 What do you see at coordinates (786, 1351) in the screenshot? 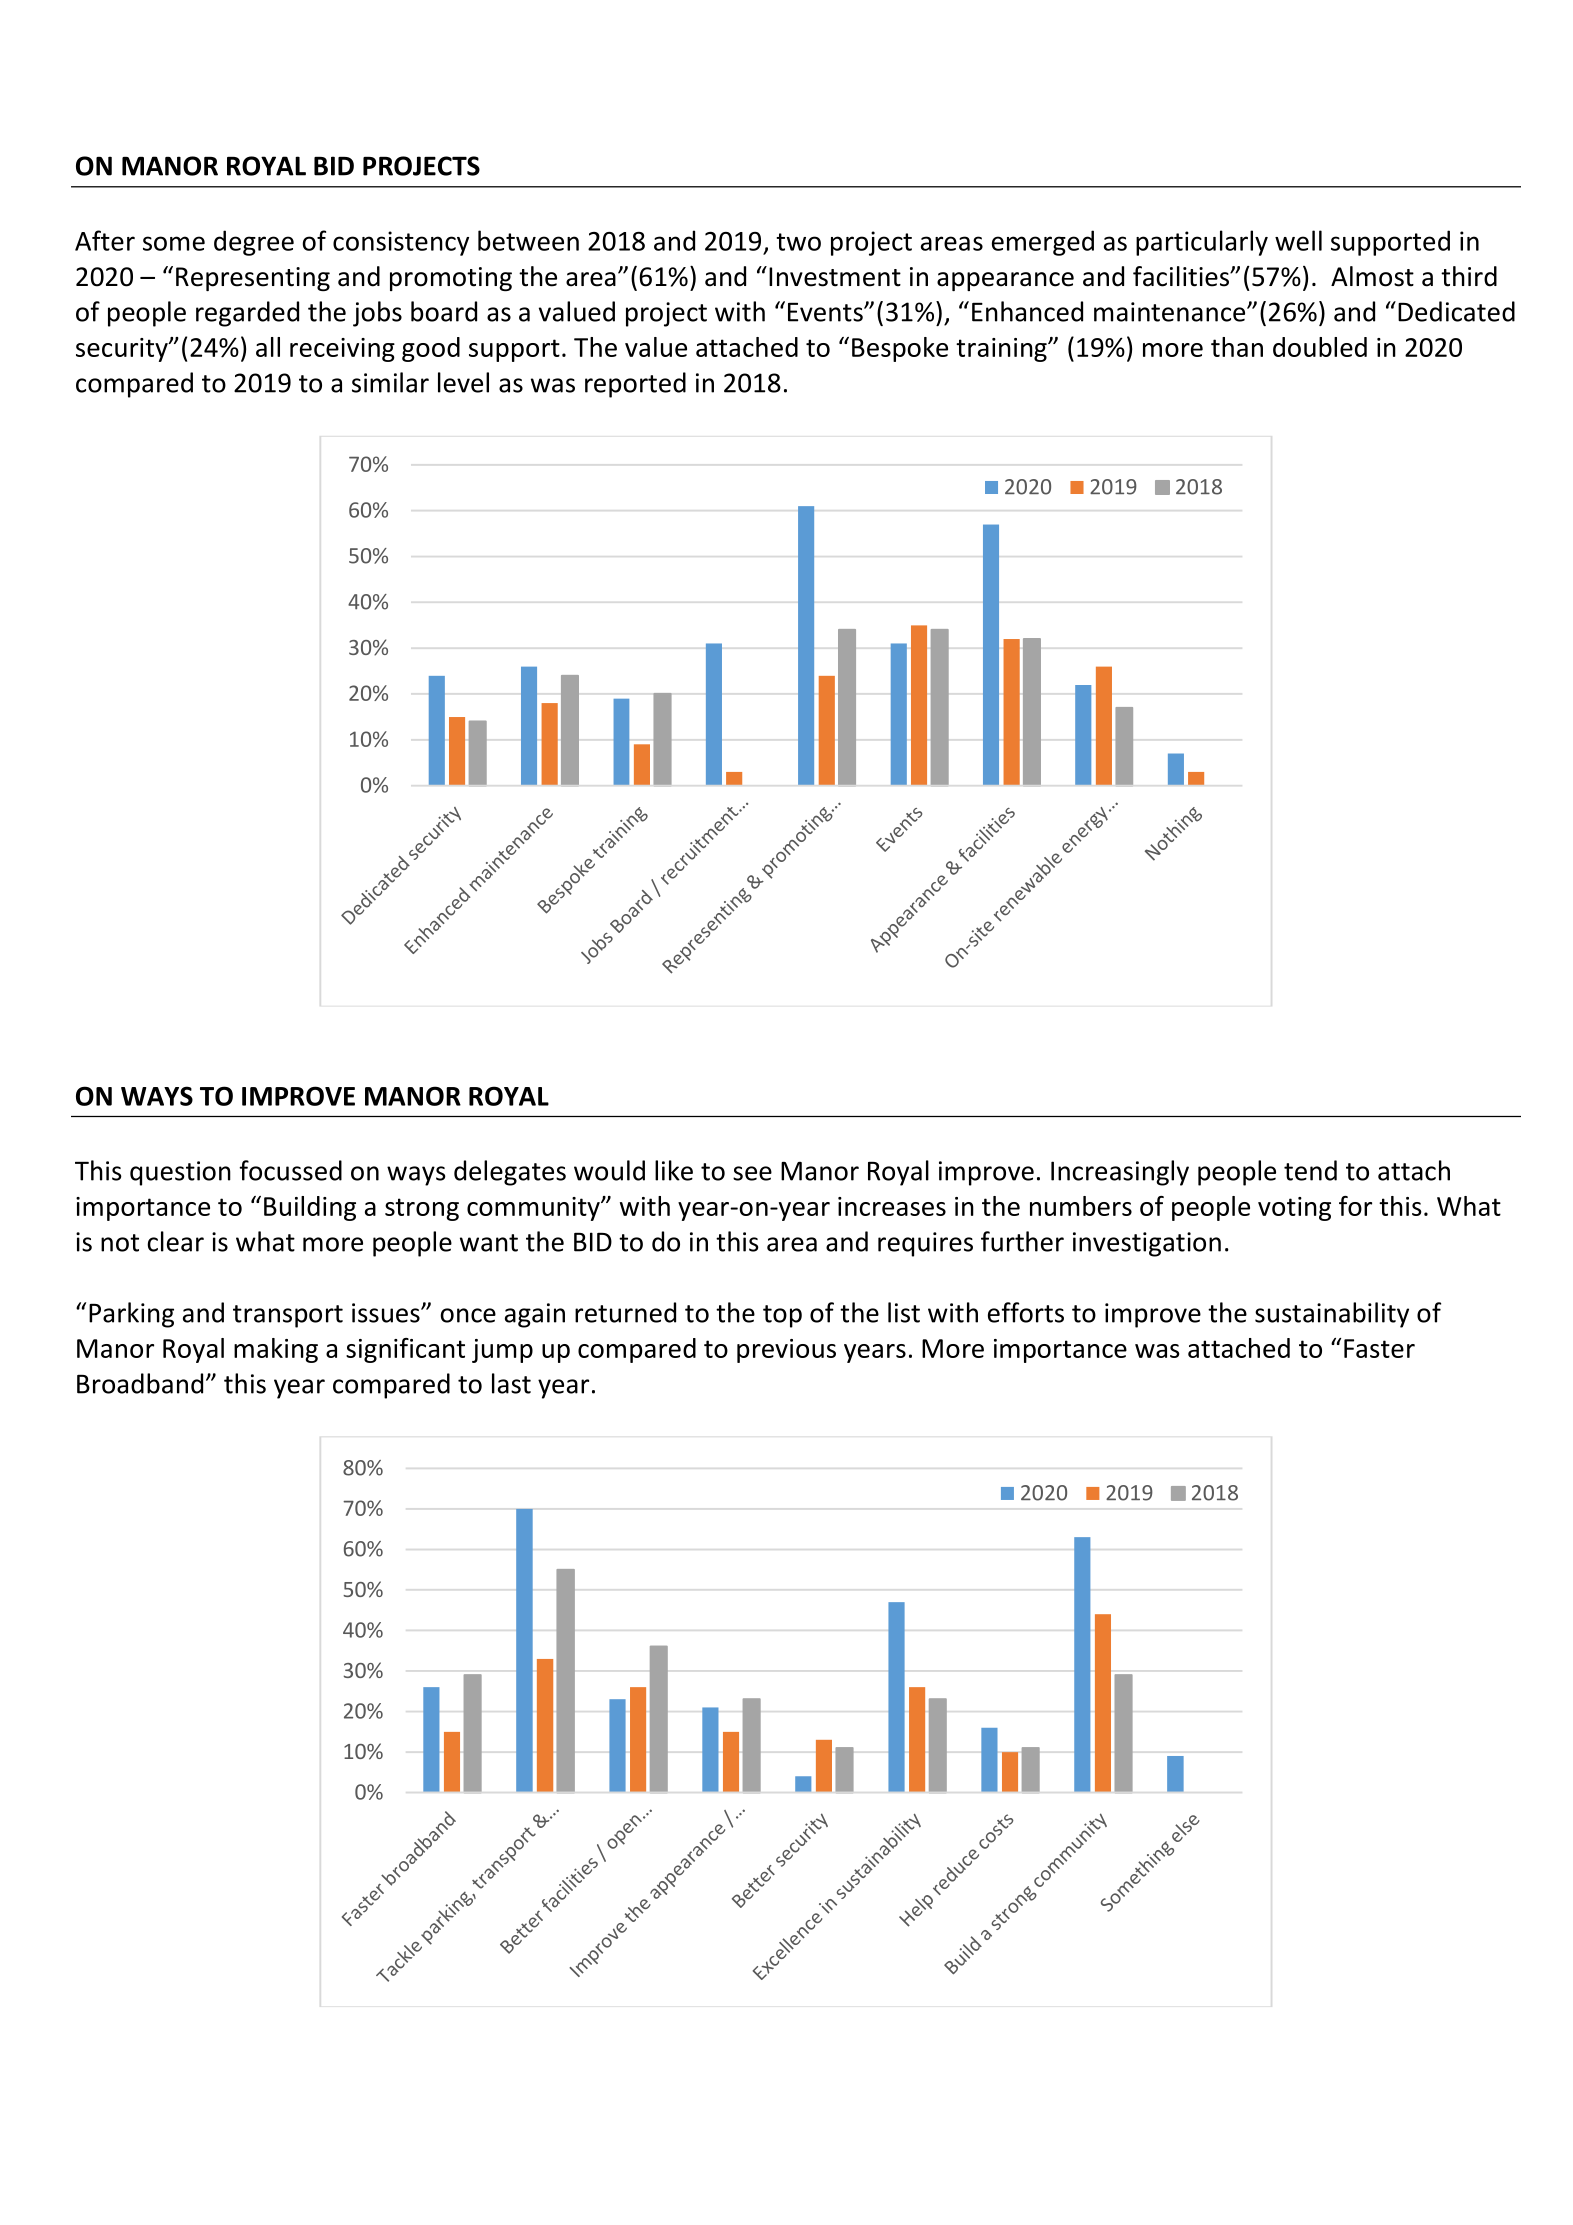
I see `previous` at bounding box center [786, 1351].
